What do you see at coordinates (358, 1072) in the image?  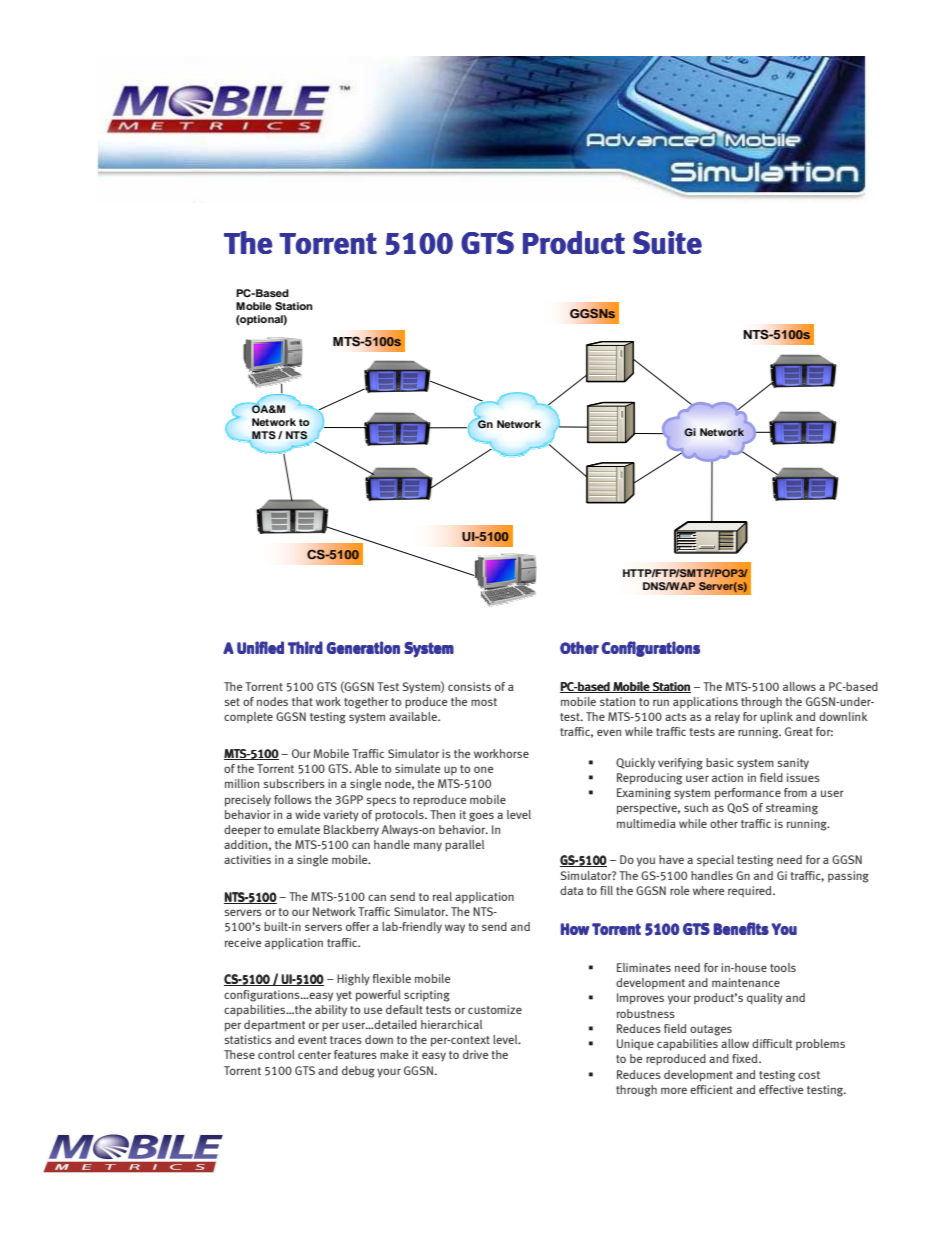 I see `debug` at bounding box center [358, 1072].
